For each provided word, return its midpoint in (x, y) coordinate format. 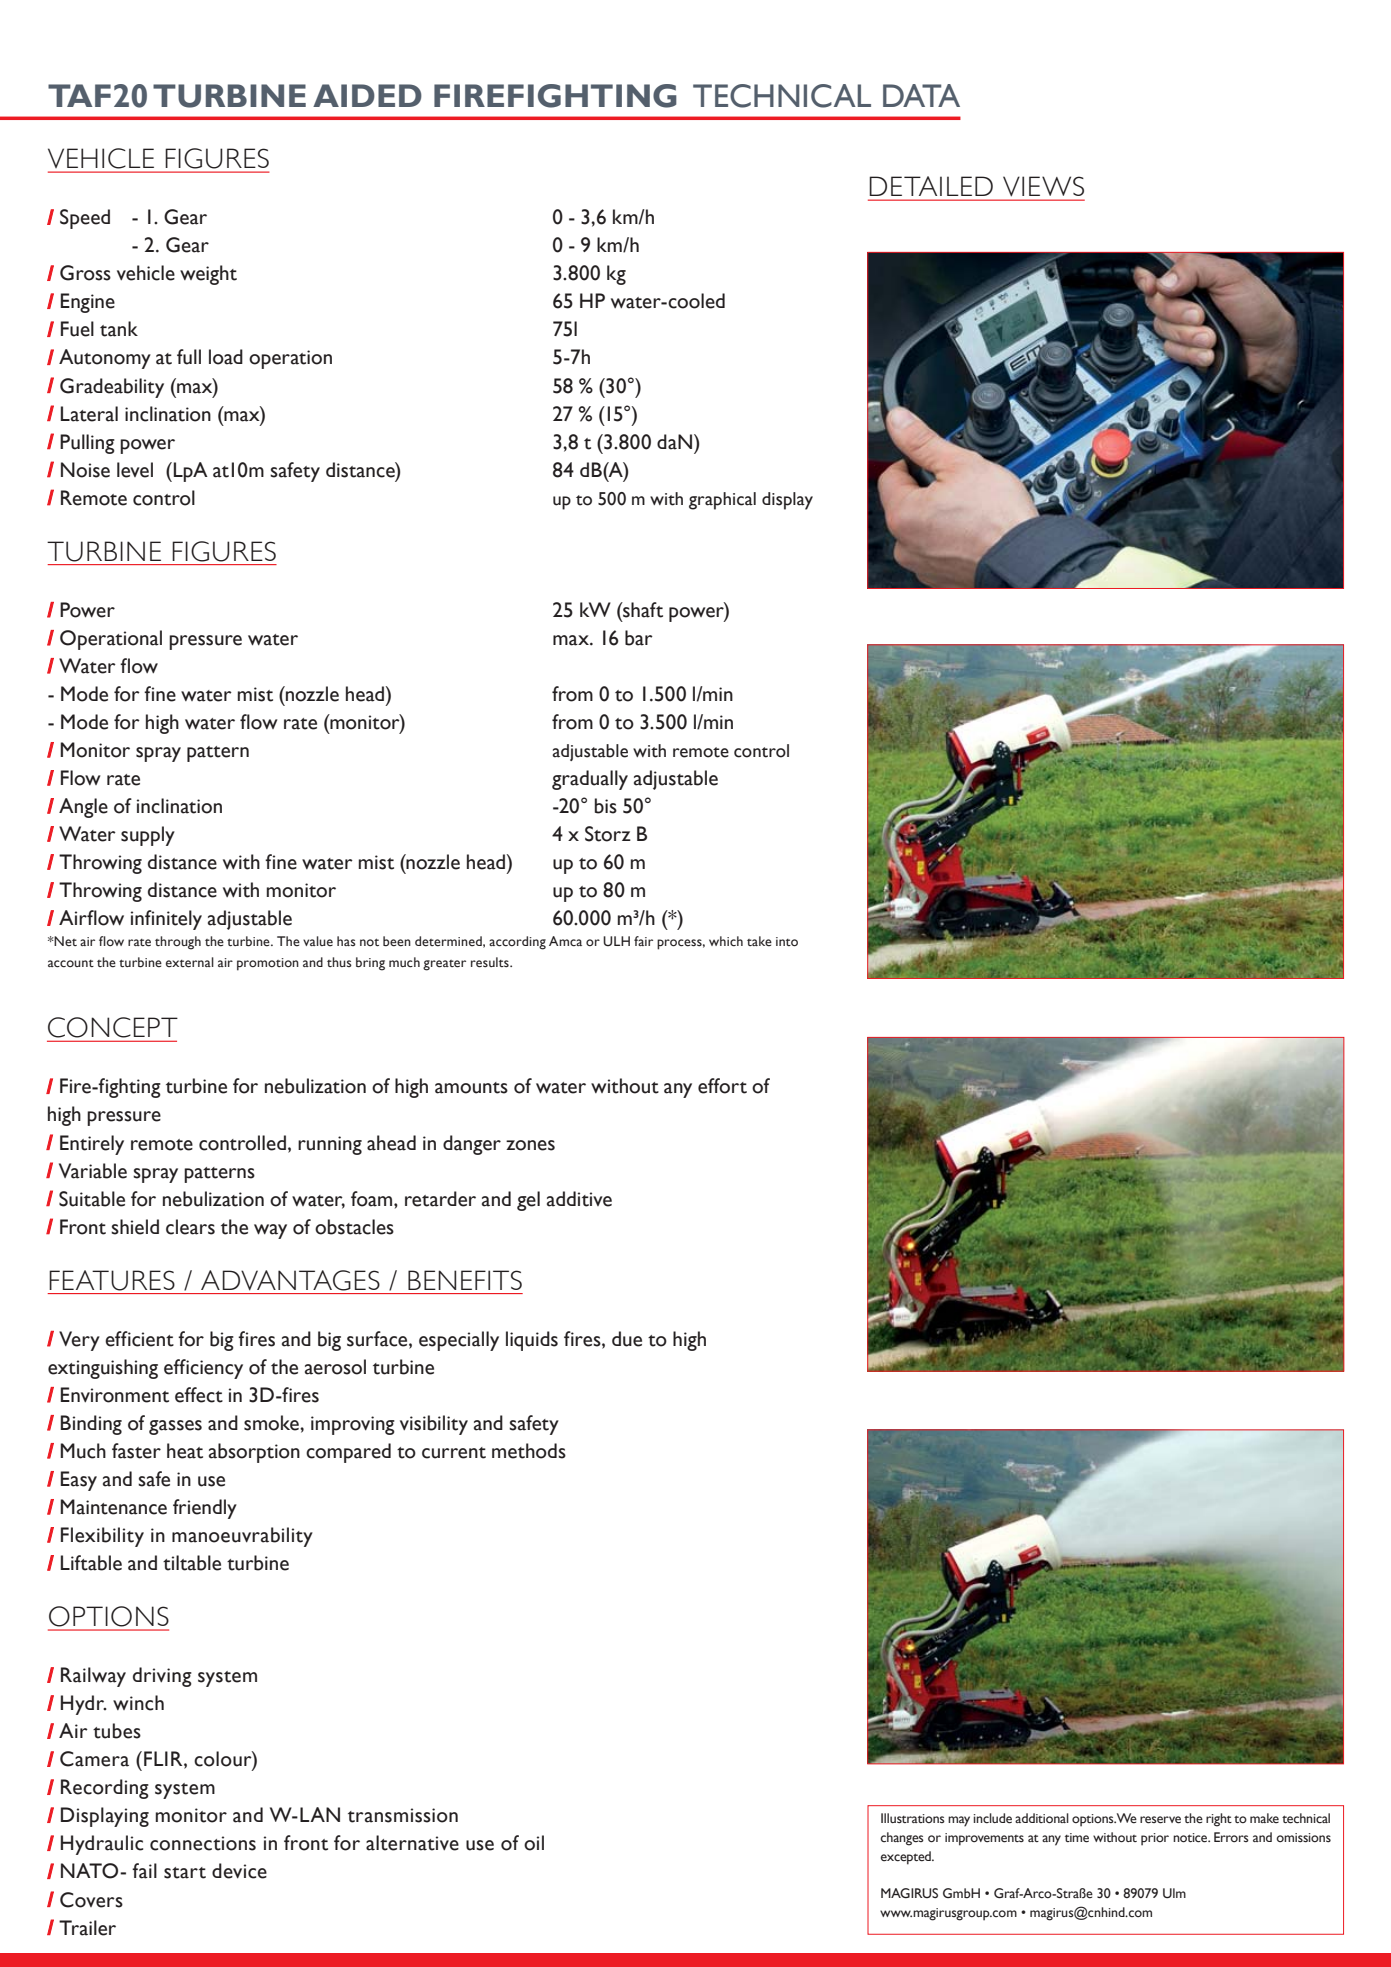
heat (185, 1451)
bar (639, 638)
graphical (722, 501)
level (135, 470)
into (787, 942)
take (759, 941)
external (190, 962)
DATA (921, 95)
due (627, 1339)
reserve (1160, 1820)
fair (643, 941)
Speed (85, 219)
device (239, 1871)
